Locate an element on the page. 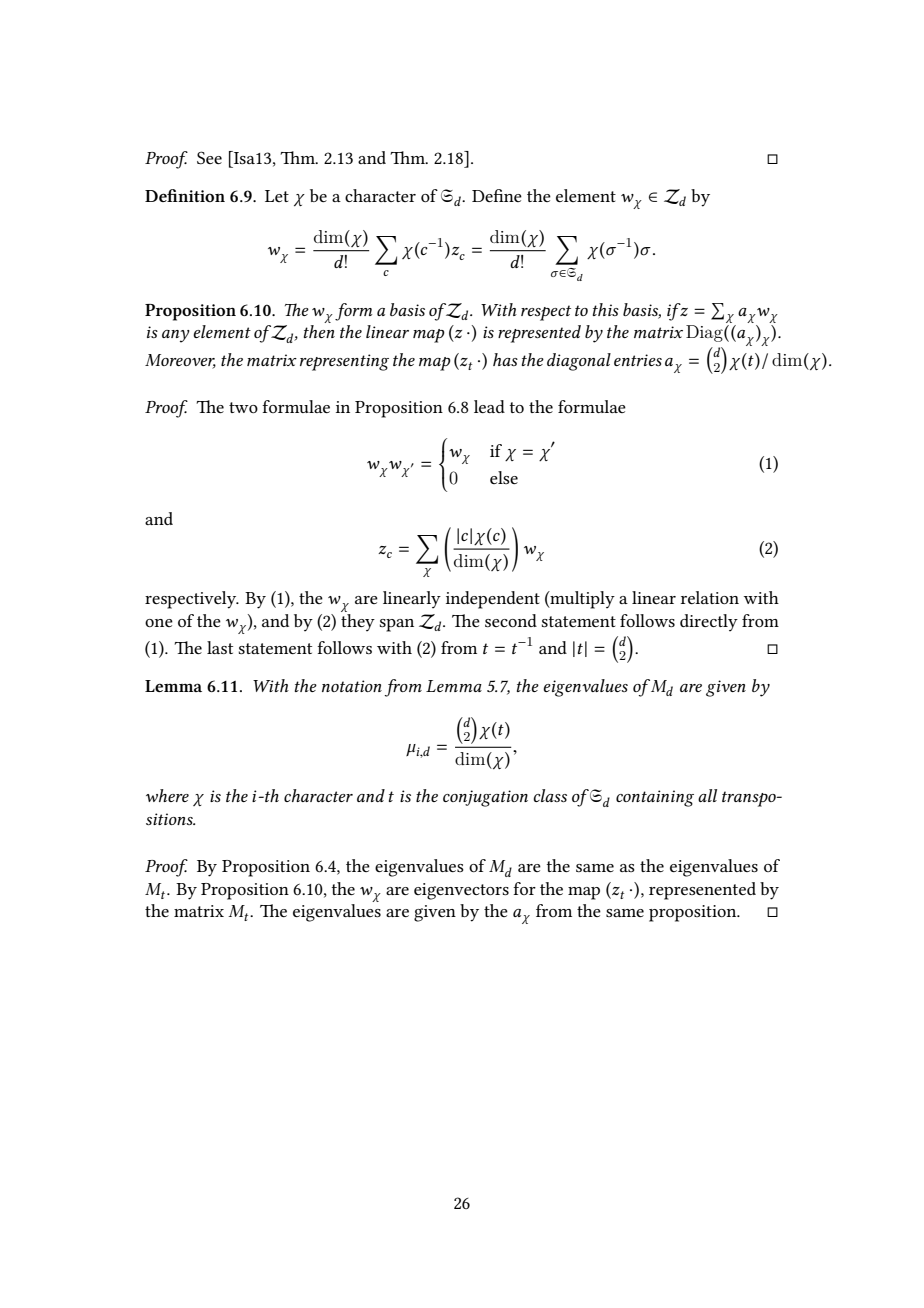  two is located at coordinates (243, 407).
